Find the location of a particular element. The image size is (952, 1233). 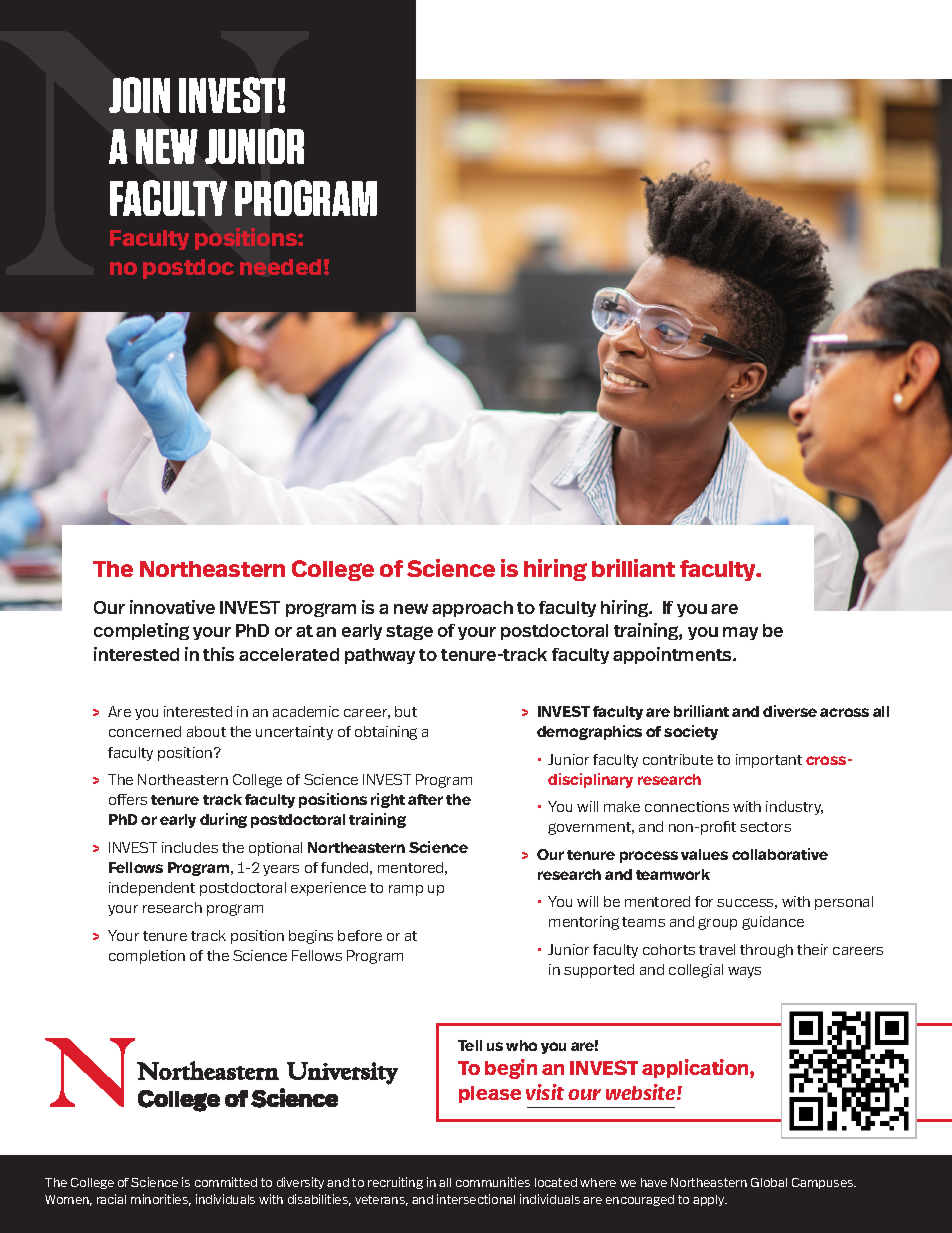

JOIN is located at coordinates (139, 95).
